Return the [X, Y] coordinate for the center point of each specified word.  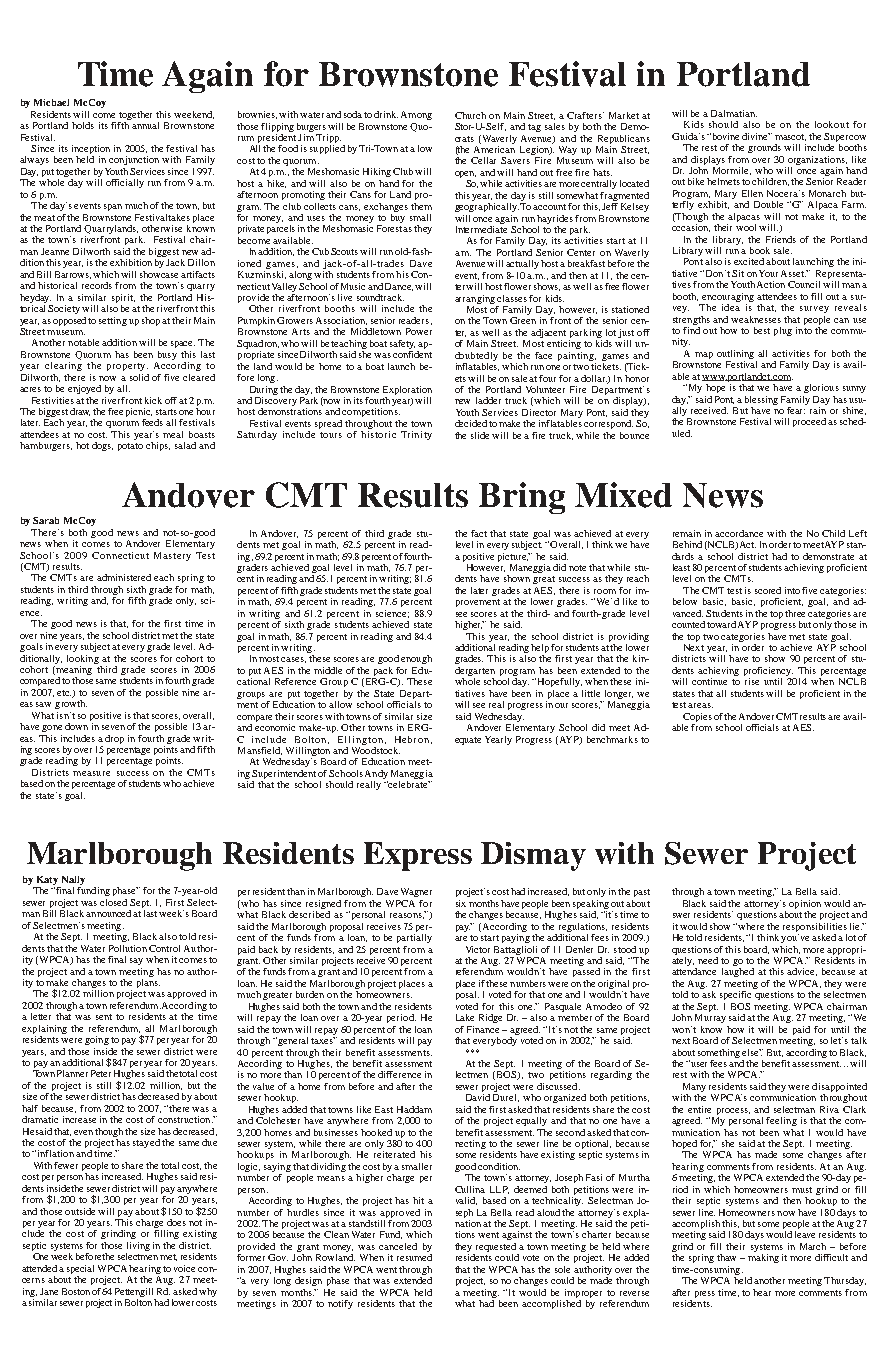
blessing [761, 400]
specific [735, 995]
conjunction [134, 160]
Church [470, 115]
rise [752, 681]
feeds [152, 422]
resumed [414, 1257]
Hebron [412, 739]
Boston [76, 1291]
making [763, 1258]
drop [114, 739]
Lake [465, 1017]
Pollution [128, 948]
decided [471, 423]
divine [756, 136]
